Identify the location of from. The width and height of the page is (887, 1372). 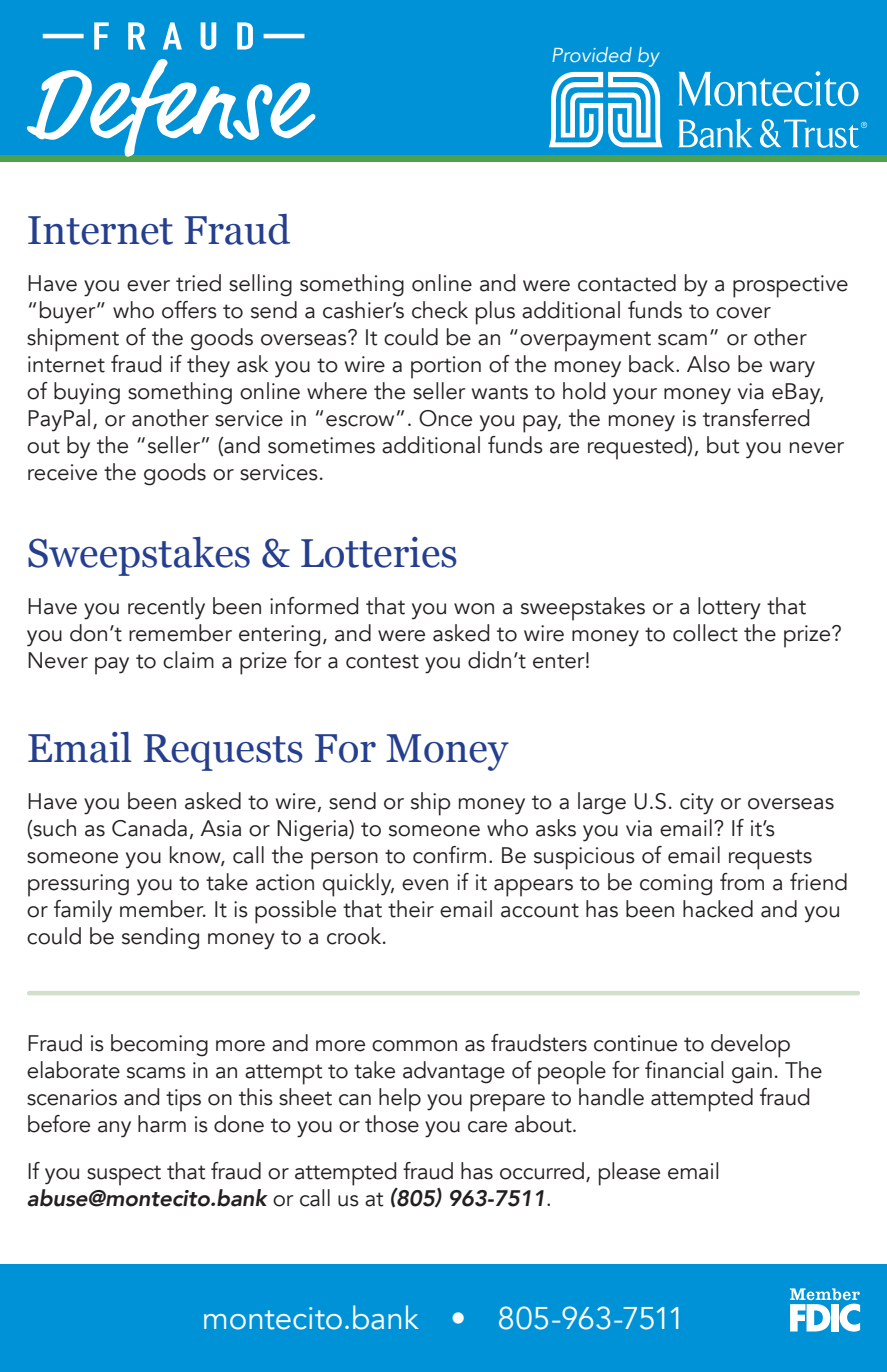
(742, 882).
